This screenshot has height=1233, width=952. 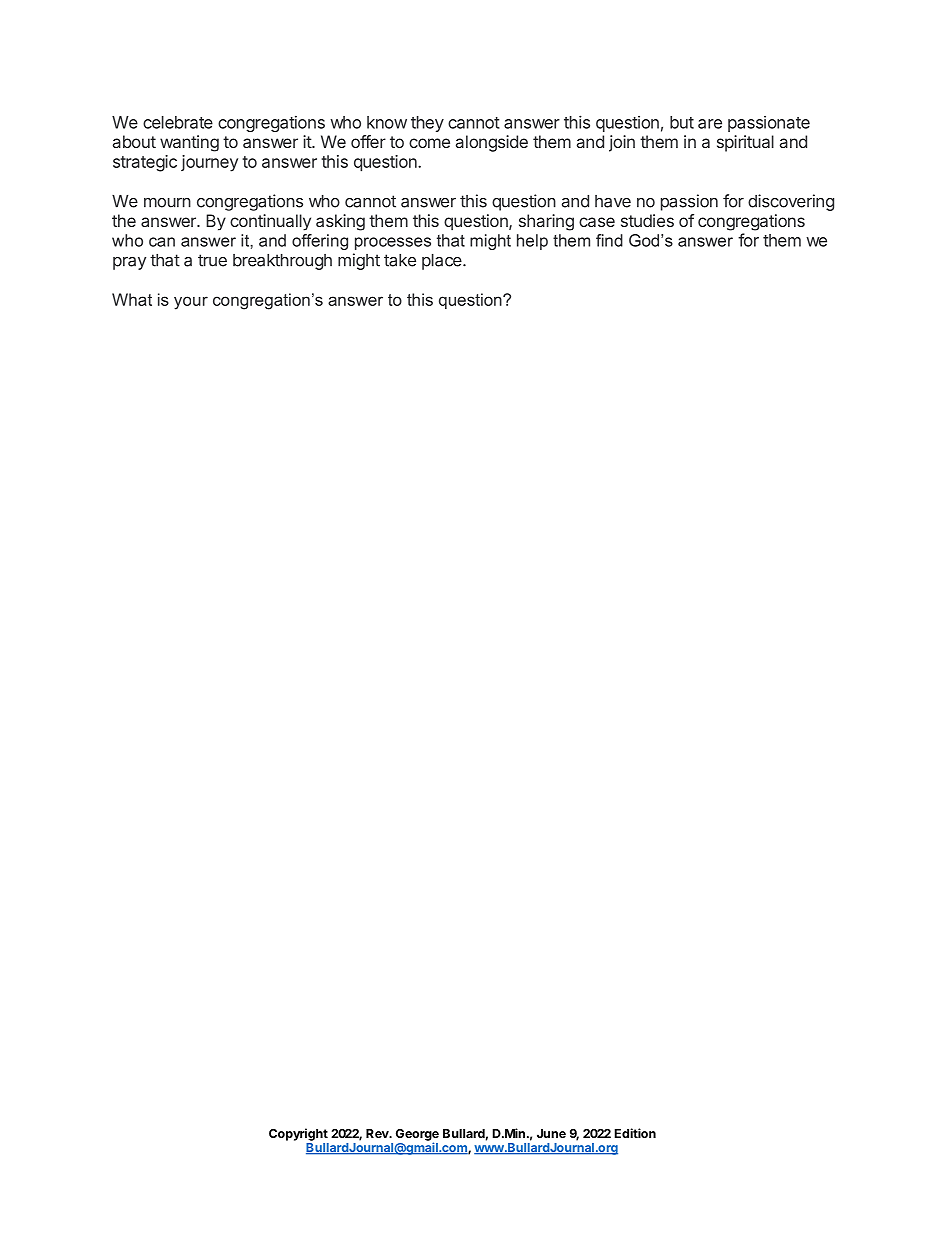 What do you see at coordinates (298, 1134) in the screenshot?
I see `Copyright` at bounding box center [298, 1134].
